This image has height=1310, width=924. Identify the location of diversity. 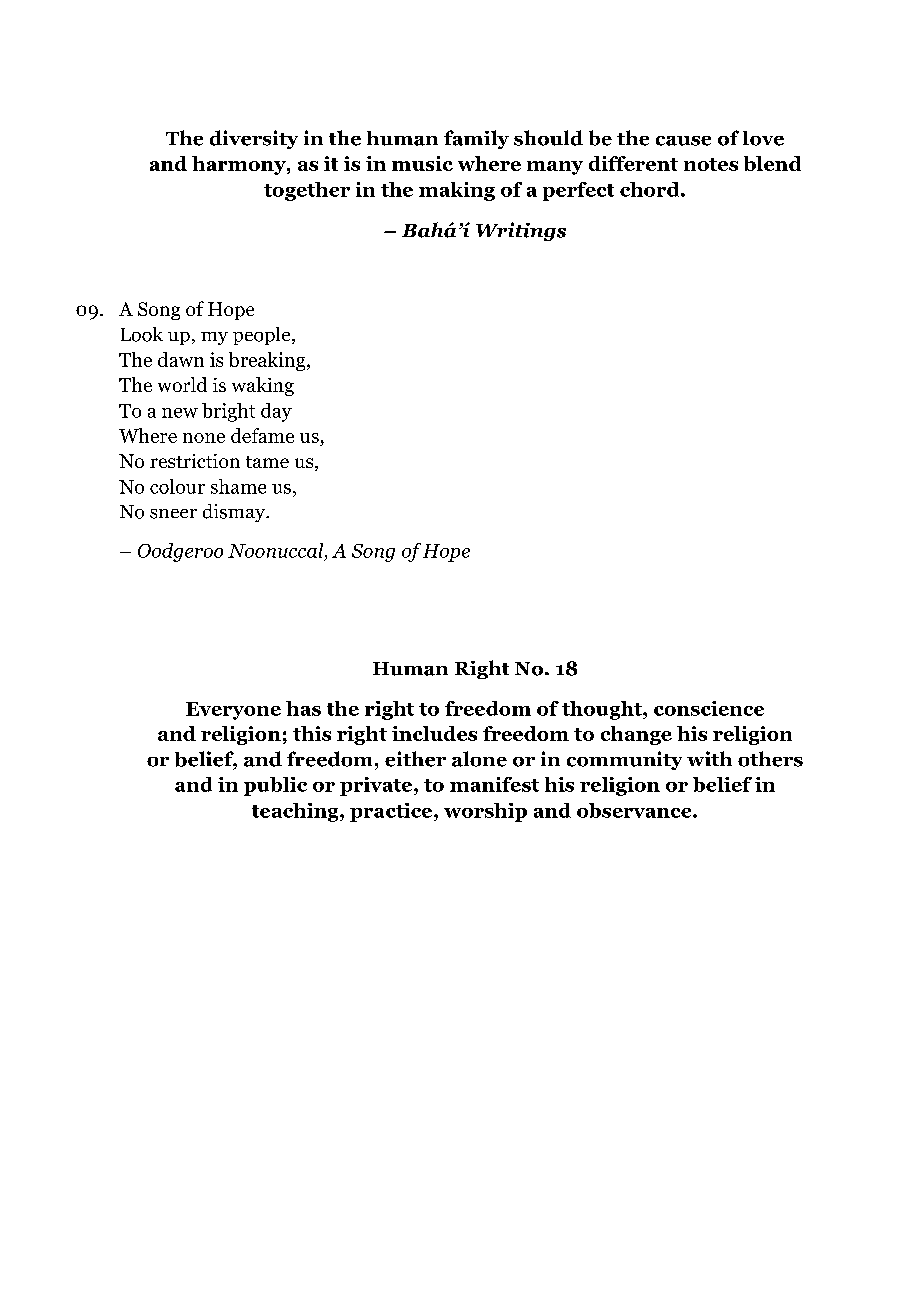
(254, 139).
